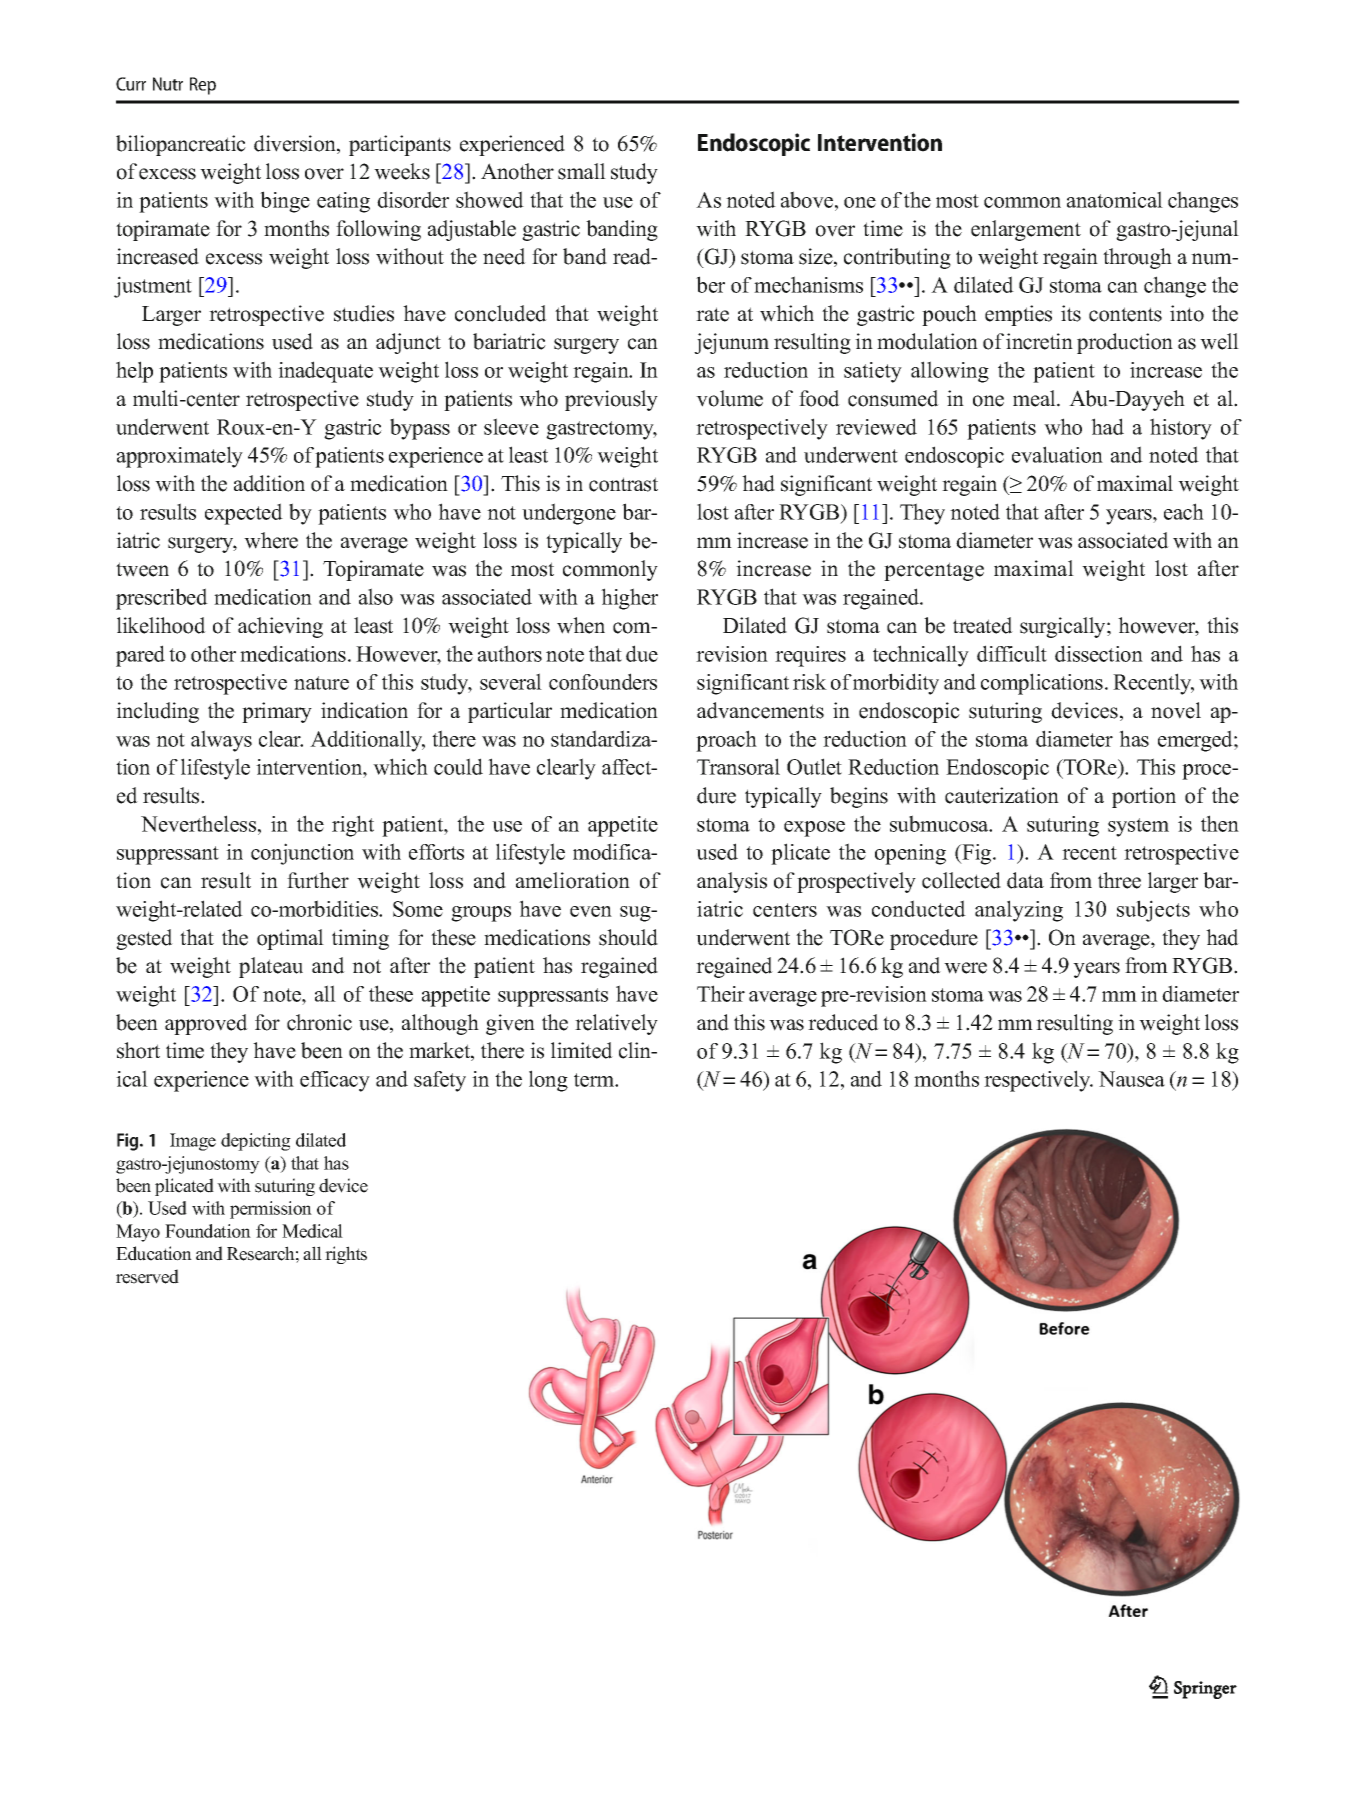 The height and width of the screenshot is (1801, 1355). Describe the element at coordinates (623, 484) in the screenshot. I see `contrast` at that location.
